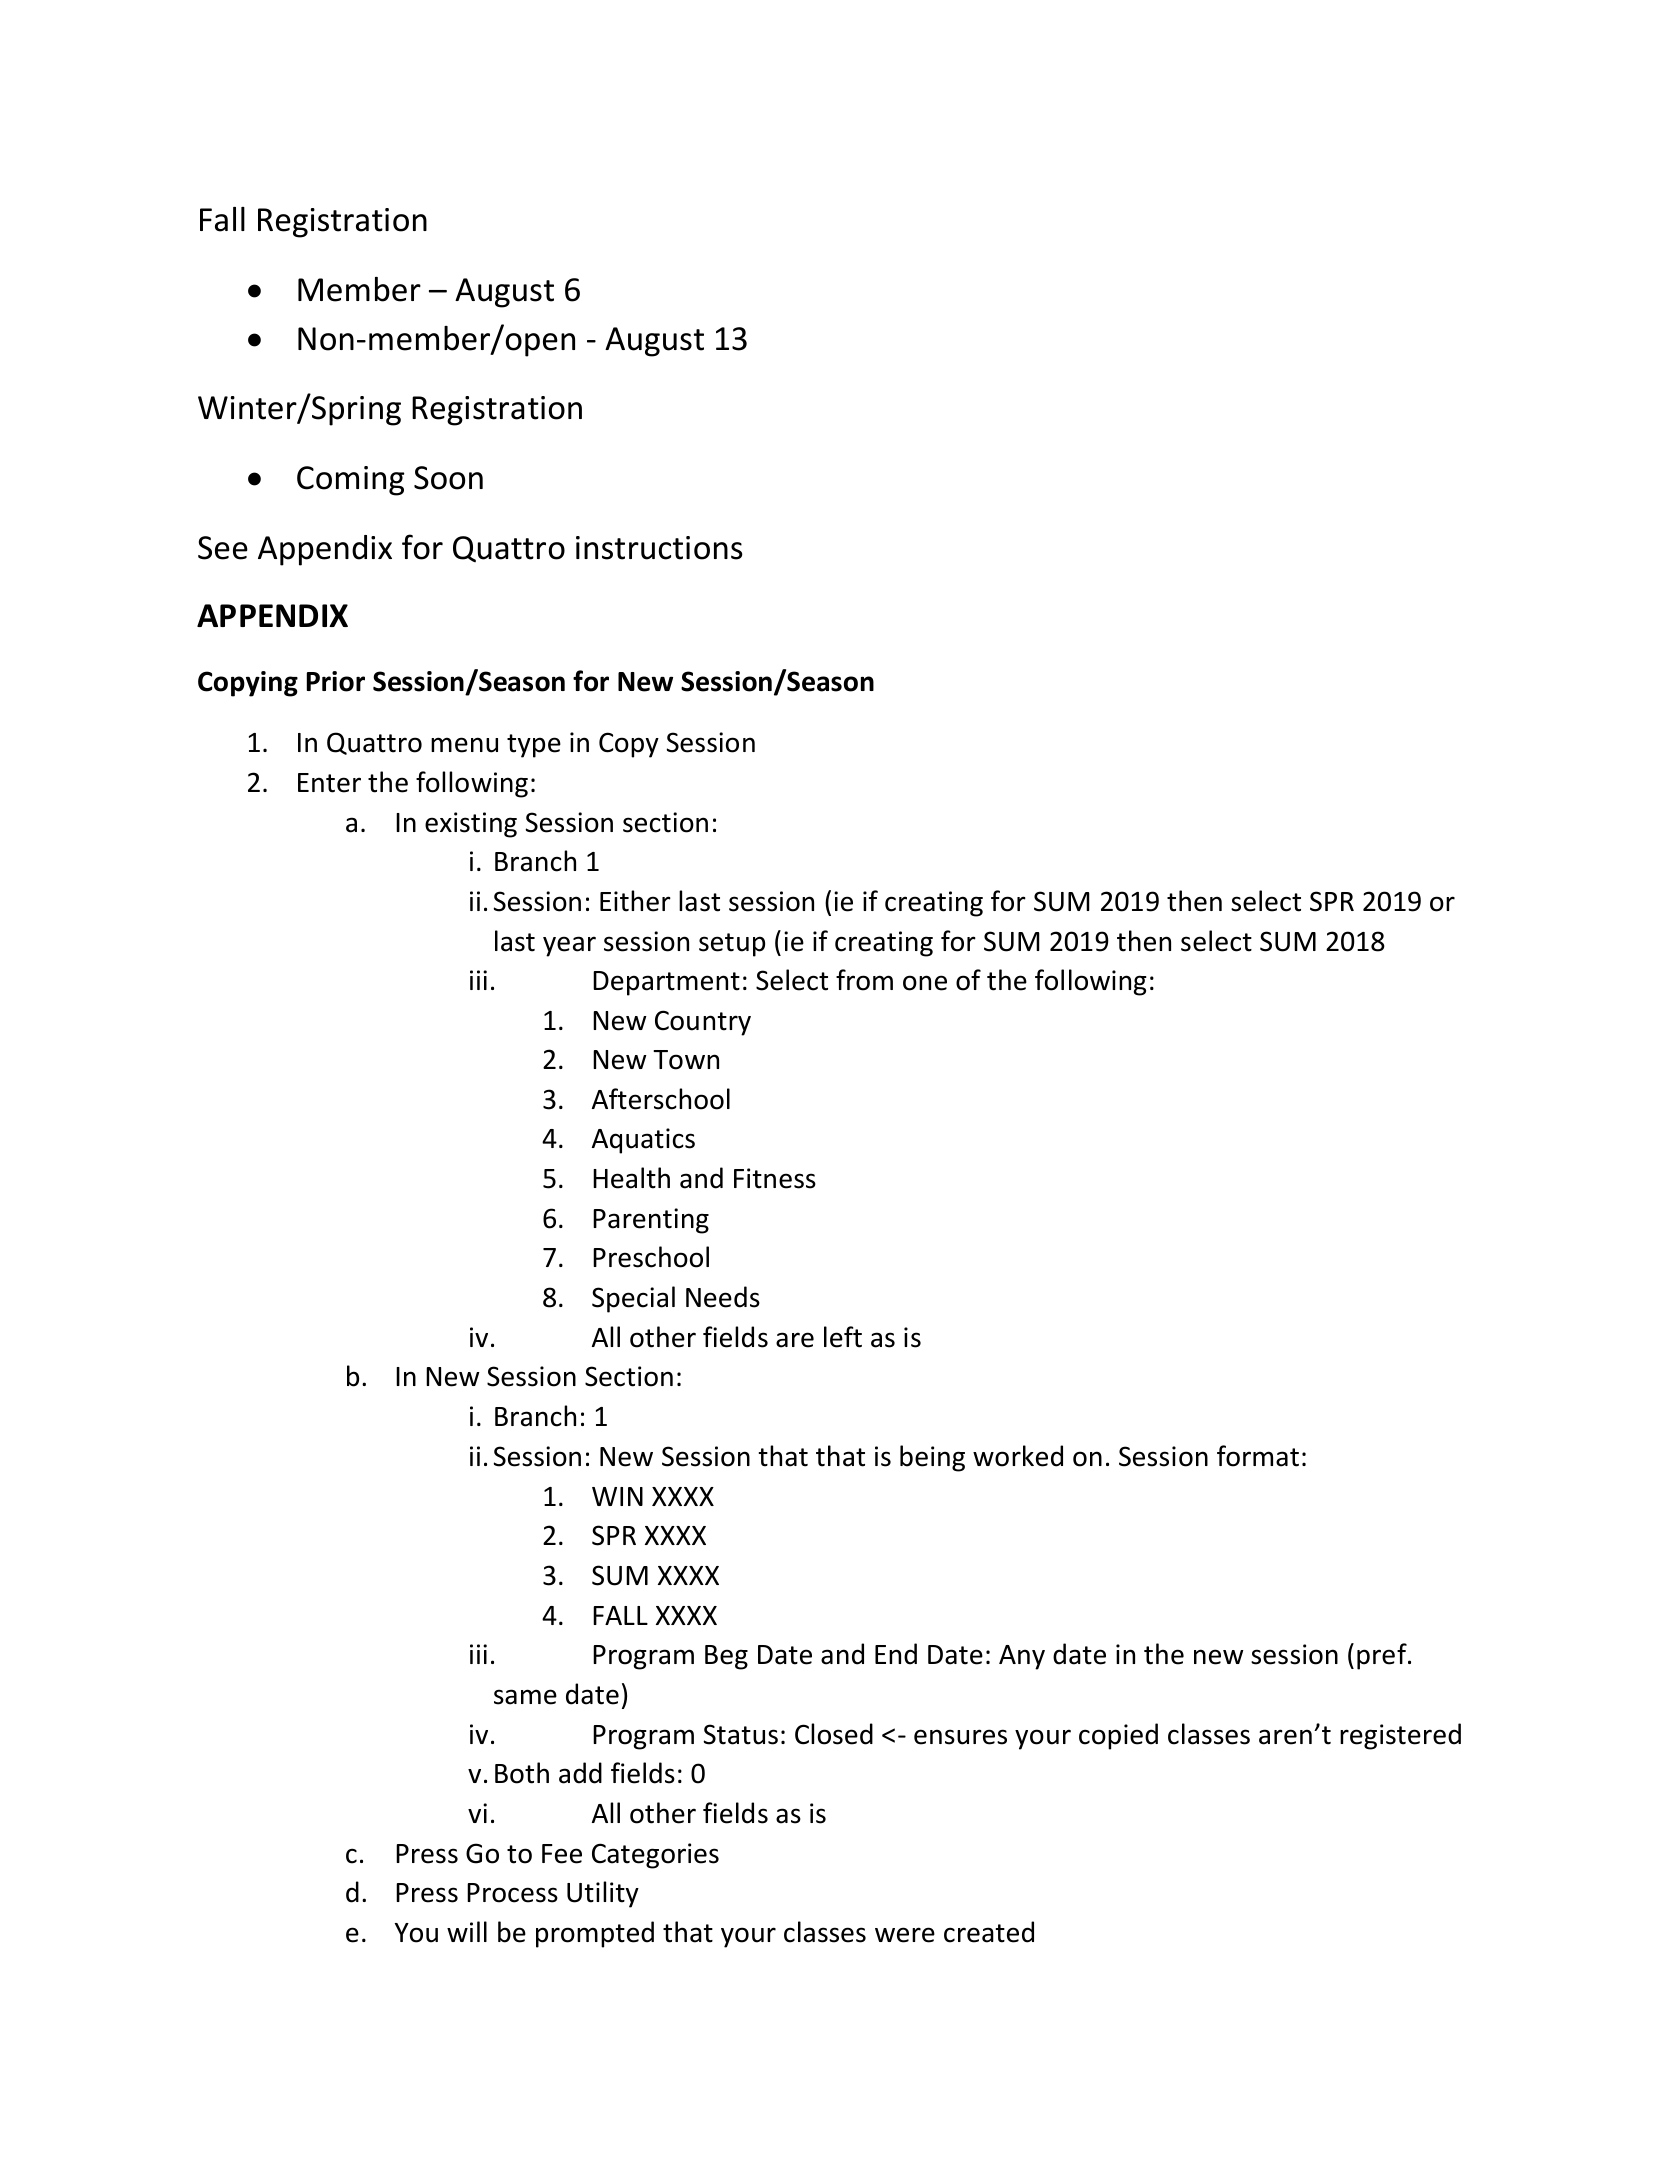 The width and height of the page is (1675, 2167). What do you see at coordinates (633, 1299) in the page?
I see `Special` at bounding box center [633, 1299].
